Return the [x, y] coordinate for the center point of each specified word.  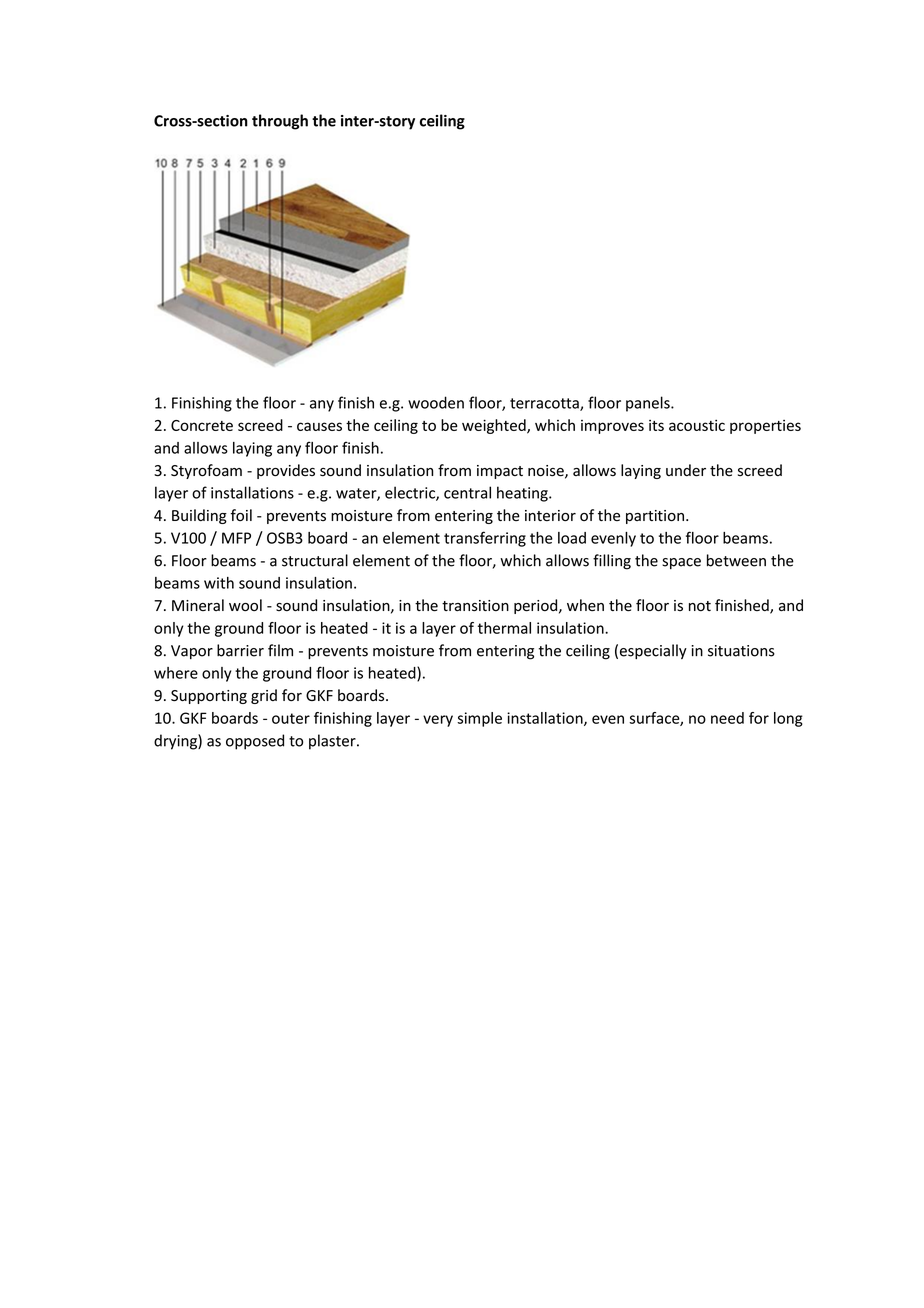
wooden [436, 402]
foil [241, 515]
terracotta [545, 404]
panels [649, 404]
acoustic [697, 425]
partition [655, 517]
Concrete [202, 425]
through [280, 122]
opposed [255, 742]
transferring [485, 539]
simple [479, 719]
